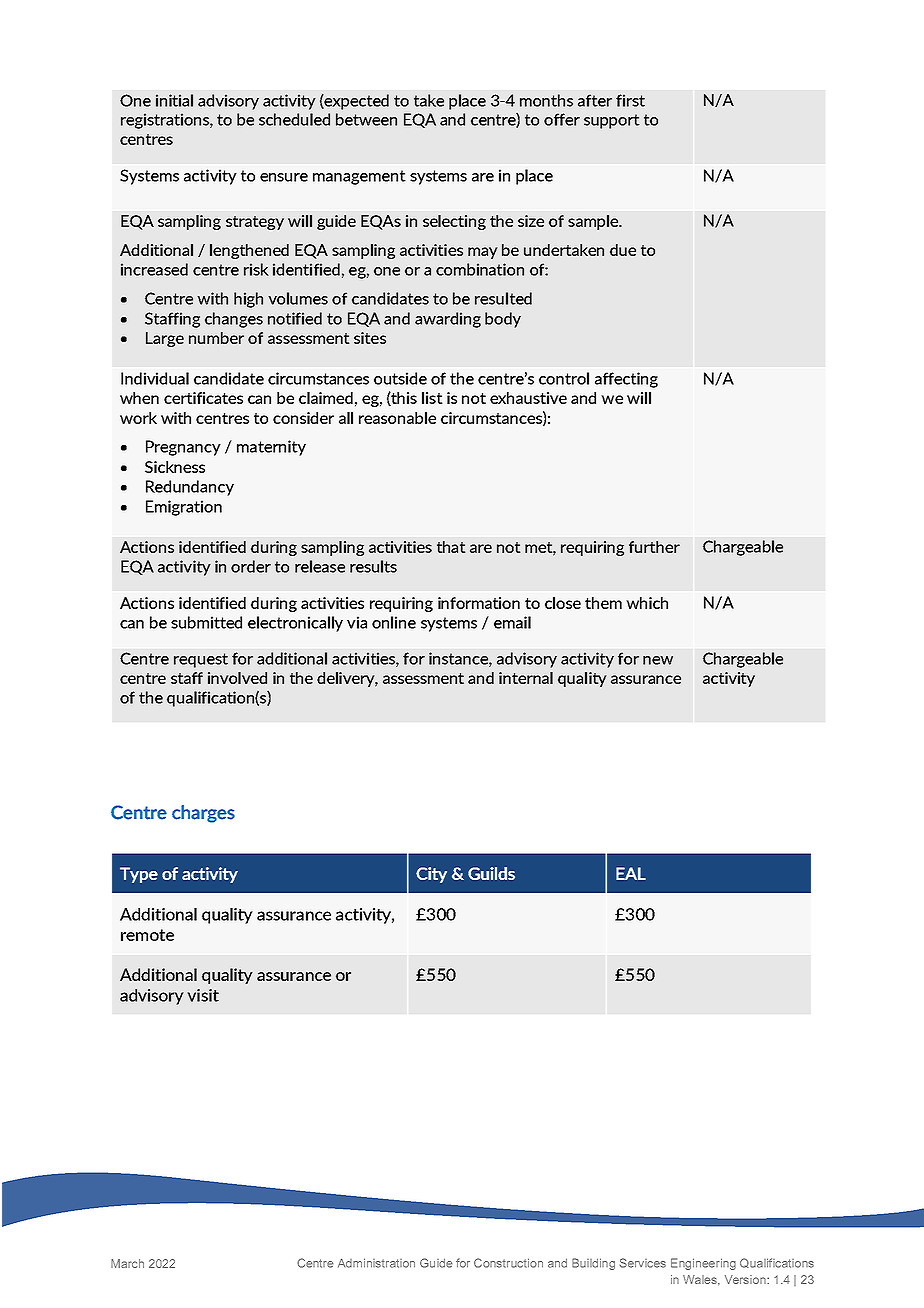 Image resolution: width=924 pixels, height=1308 pixels. I want to click on support, so click(612, 121).
